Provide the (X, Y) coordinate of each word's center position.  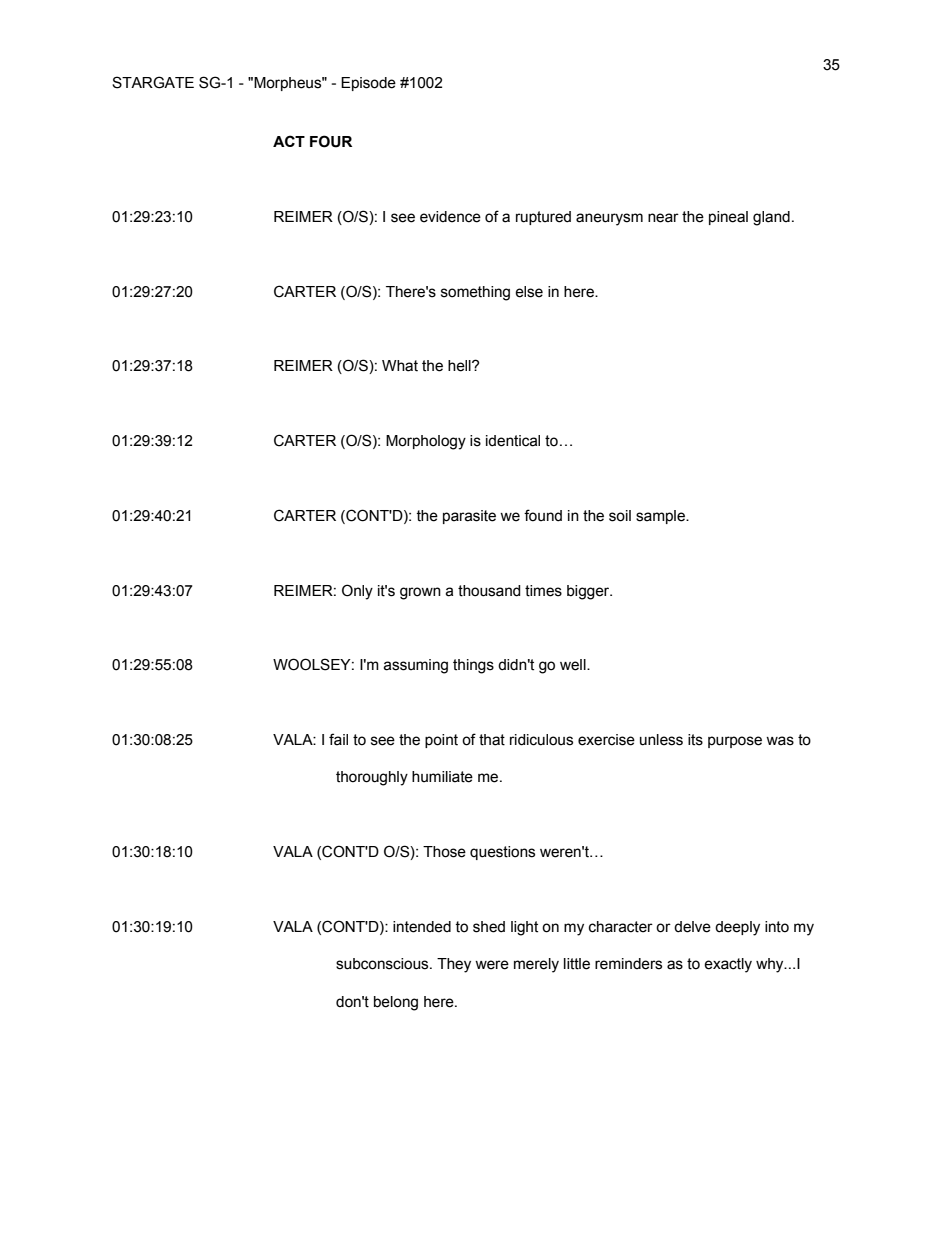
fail (338, 739)
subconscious (383, 964)
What (400, 366)
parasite (469, 517)
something (475, 293)
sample (661, 517)
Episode (368, 84)
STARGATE (153, 82)
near (663, 218)
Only (357, 592)
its (695, 740)
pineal (728, 218)
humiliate (442, 777)
